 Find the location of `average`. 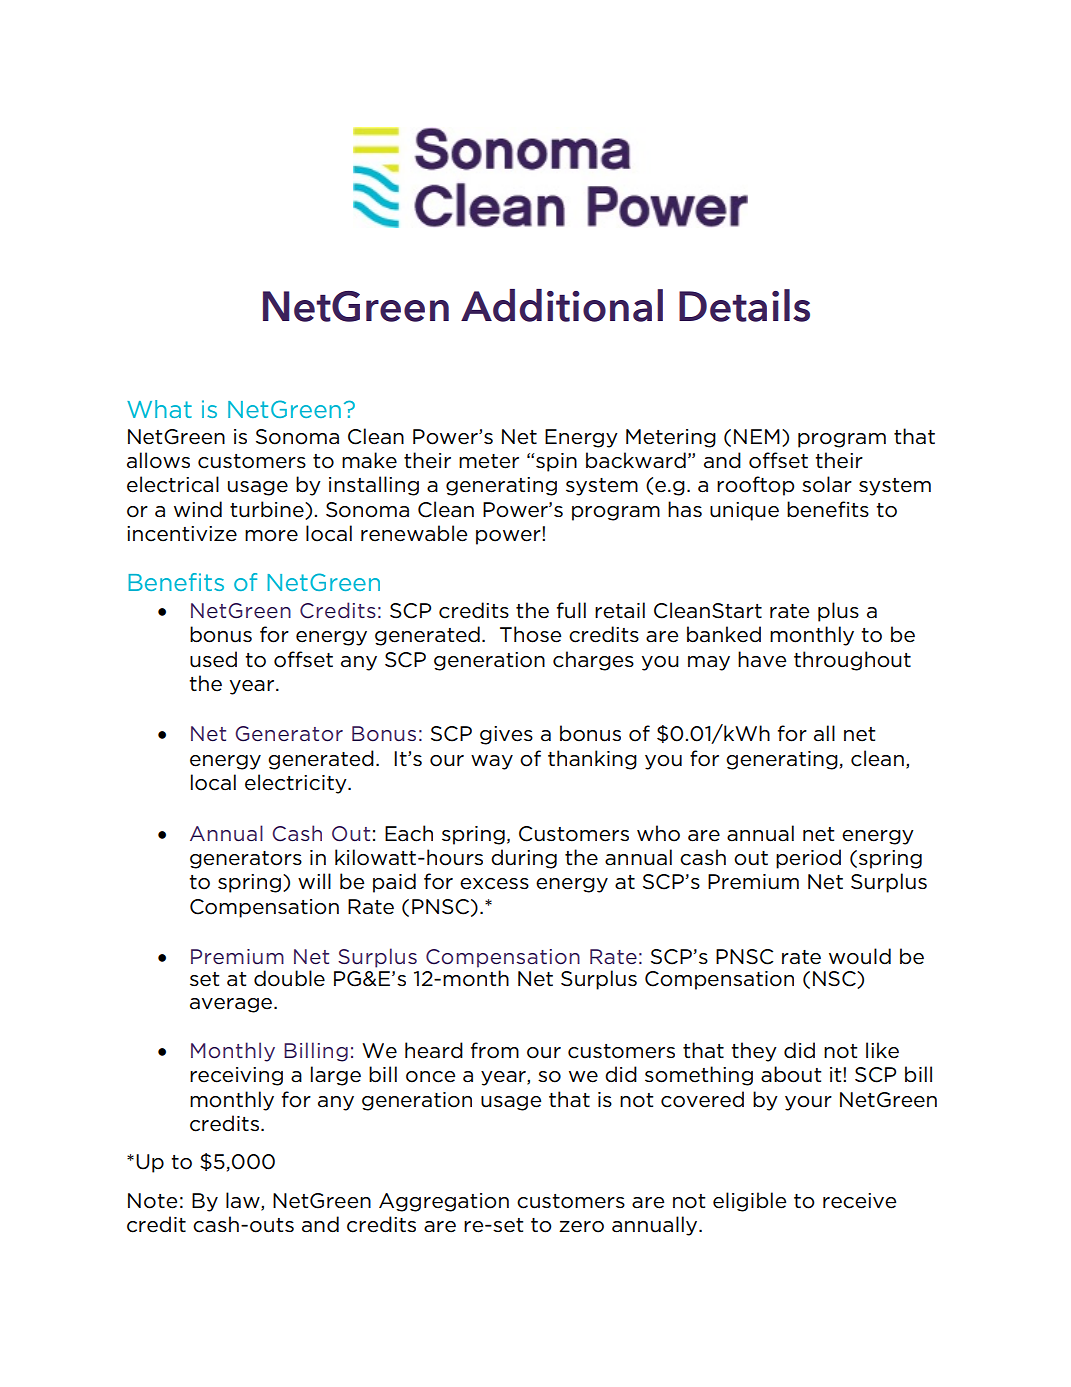

average is located at coordinates (231, 1005).
